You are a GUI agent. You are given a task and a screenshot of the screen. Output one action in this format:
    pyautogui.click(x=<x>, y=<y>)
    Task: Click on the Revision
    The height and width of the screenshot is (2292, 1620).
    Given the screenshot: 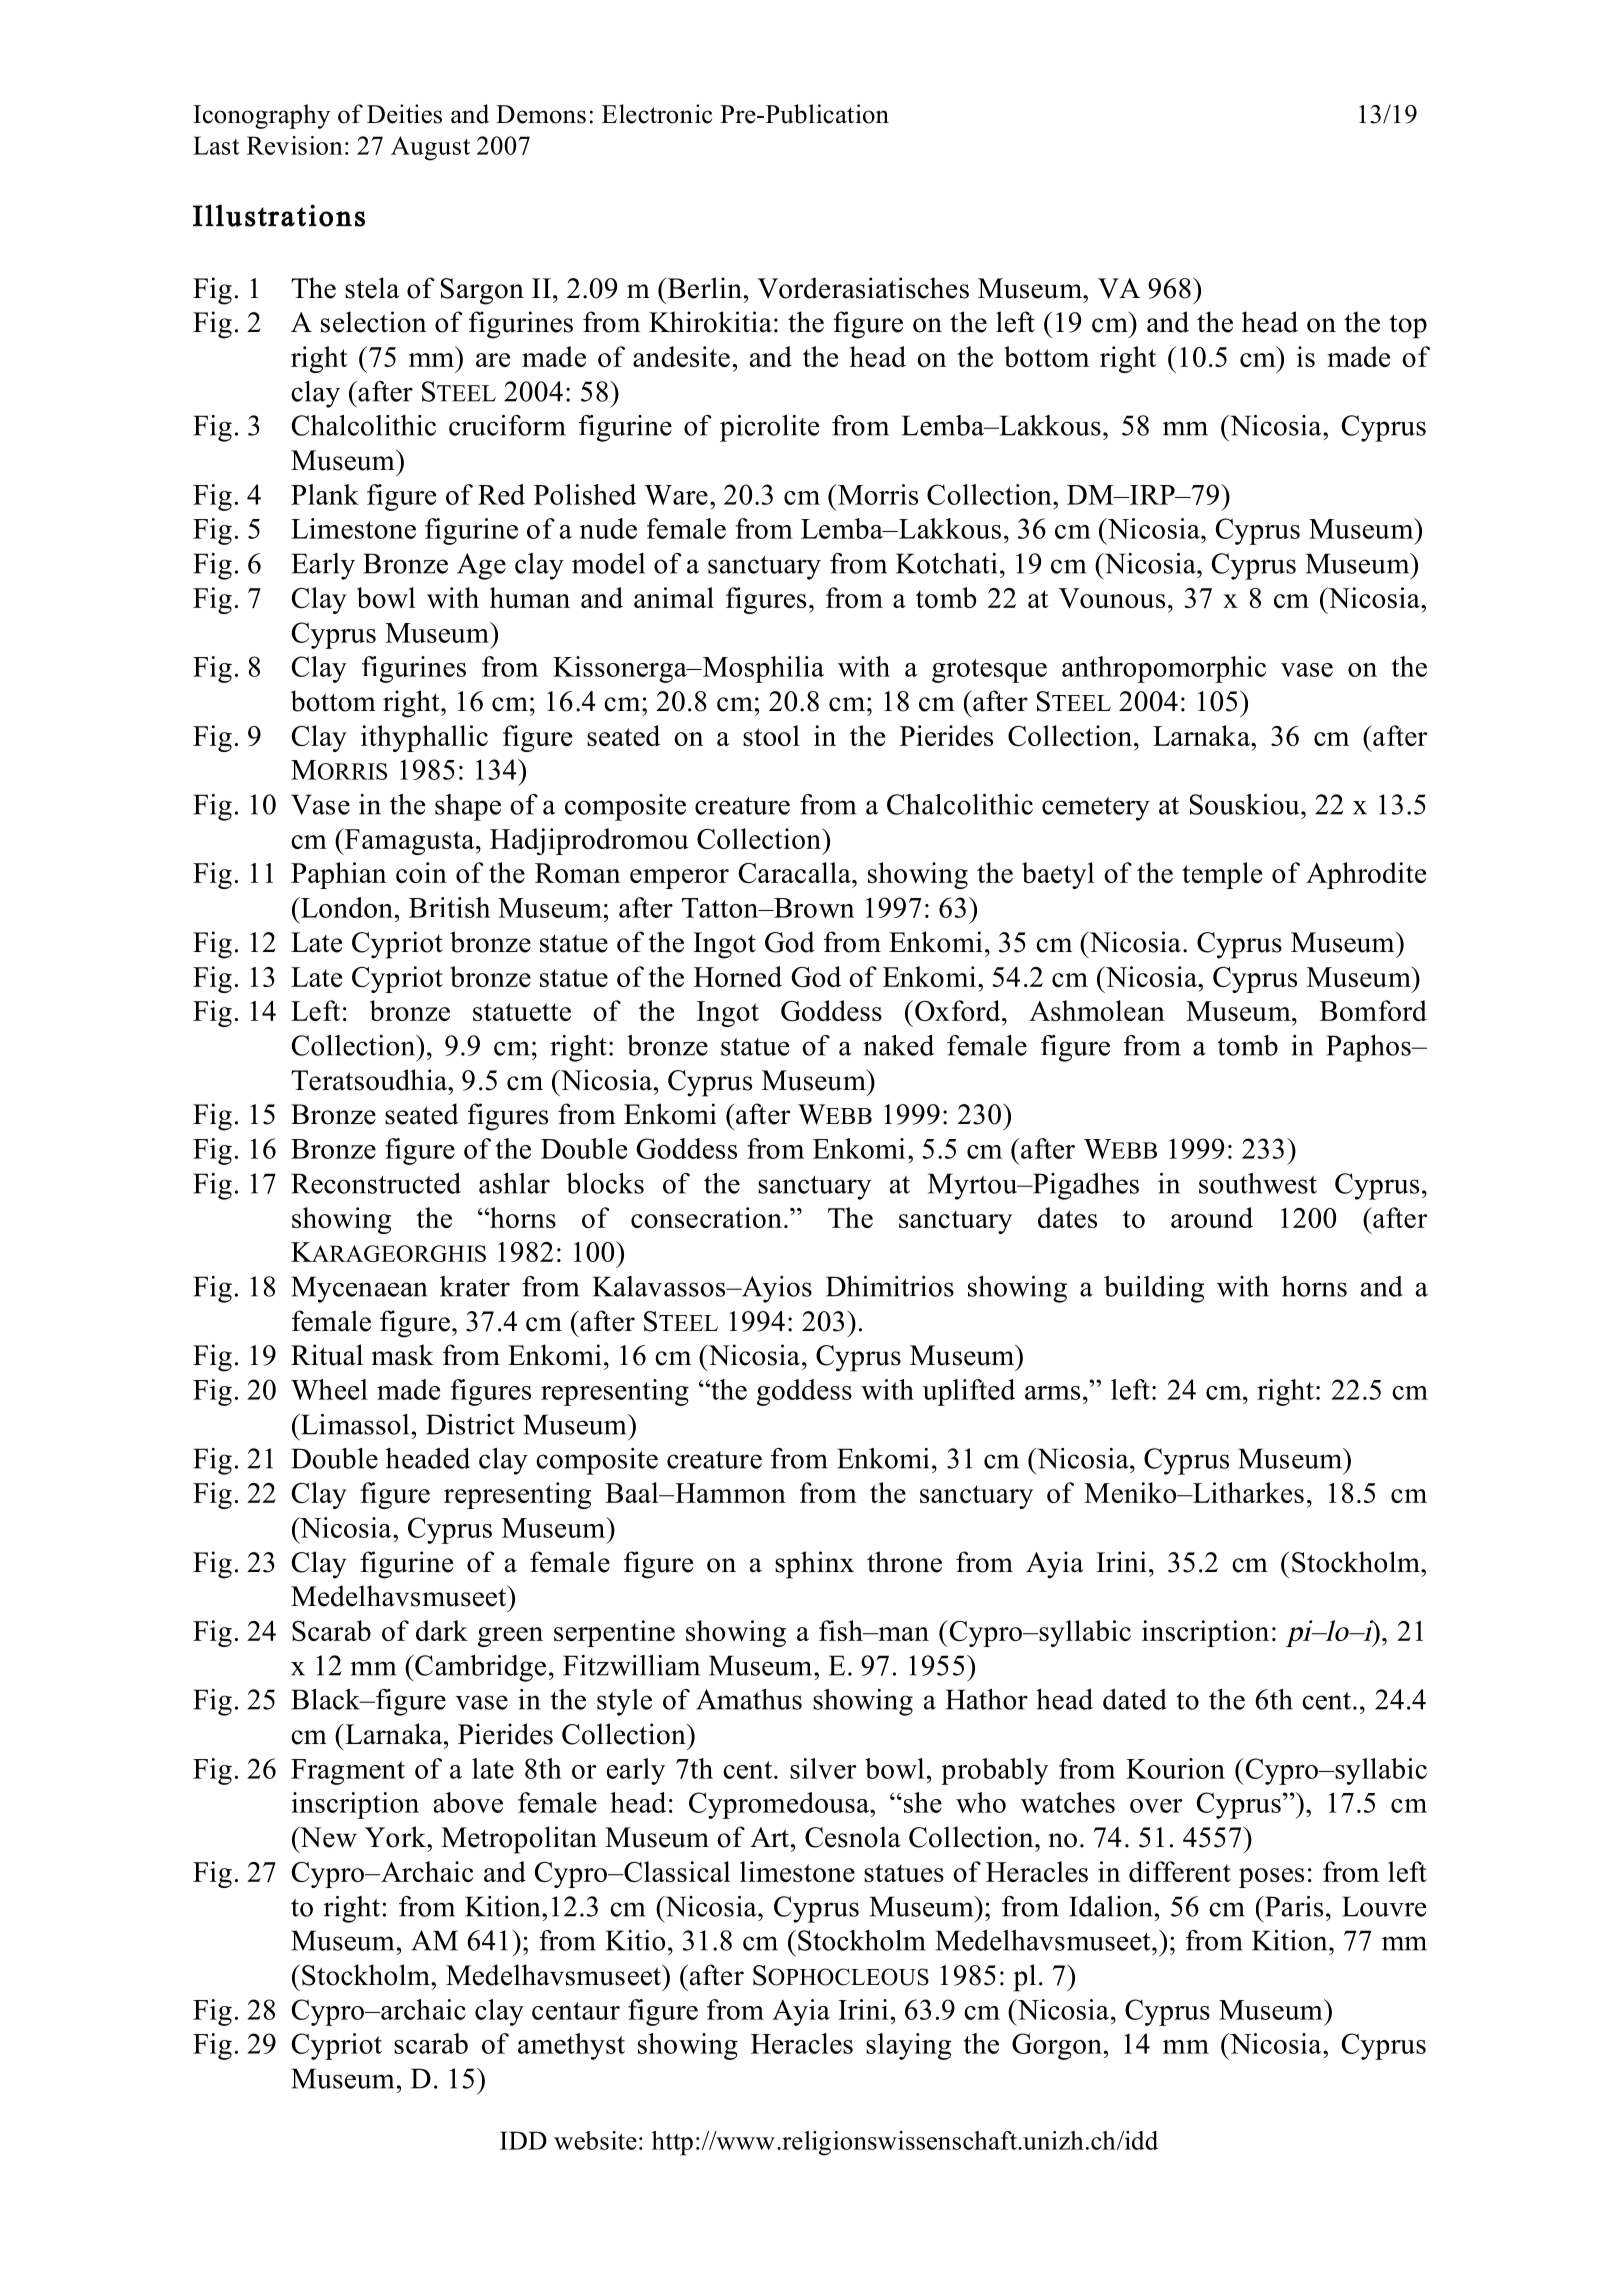 What is the action you would take?
    pyautogui.click(x=295, y=145)
